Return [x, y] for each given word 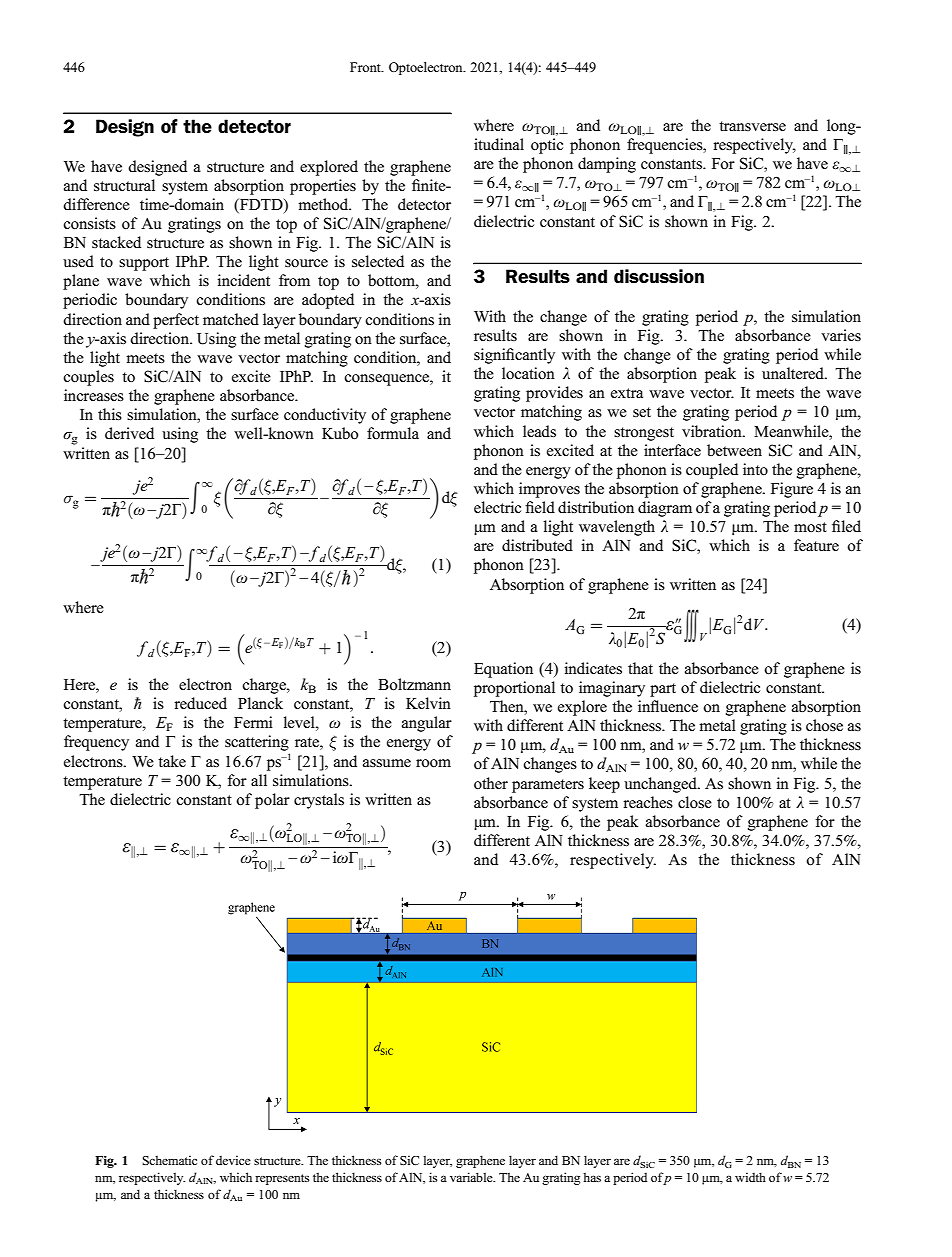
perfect [176, 321]
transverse [752, 126]
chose [824, 725]
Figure [792, 490]
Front [366, 67]
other [491, 783]
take [172, 761]
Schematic [169, 1160]
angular [427, 724]
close [695, 802]
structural [124, 185]
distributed [537, 545]
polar [272, 801]
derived [129, 433]
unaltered [794, 373]
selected [378, 261]
